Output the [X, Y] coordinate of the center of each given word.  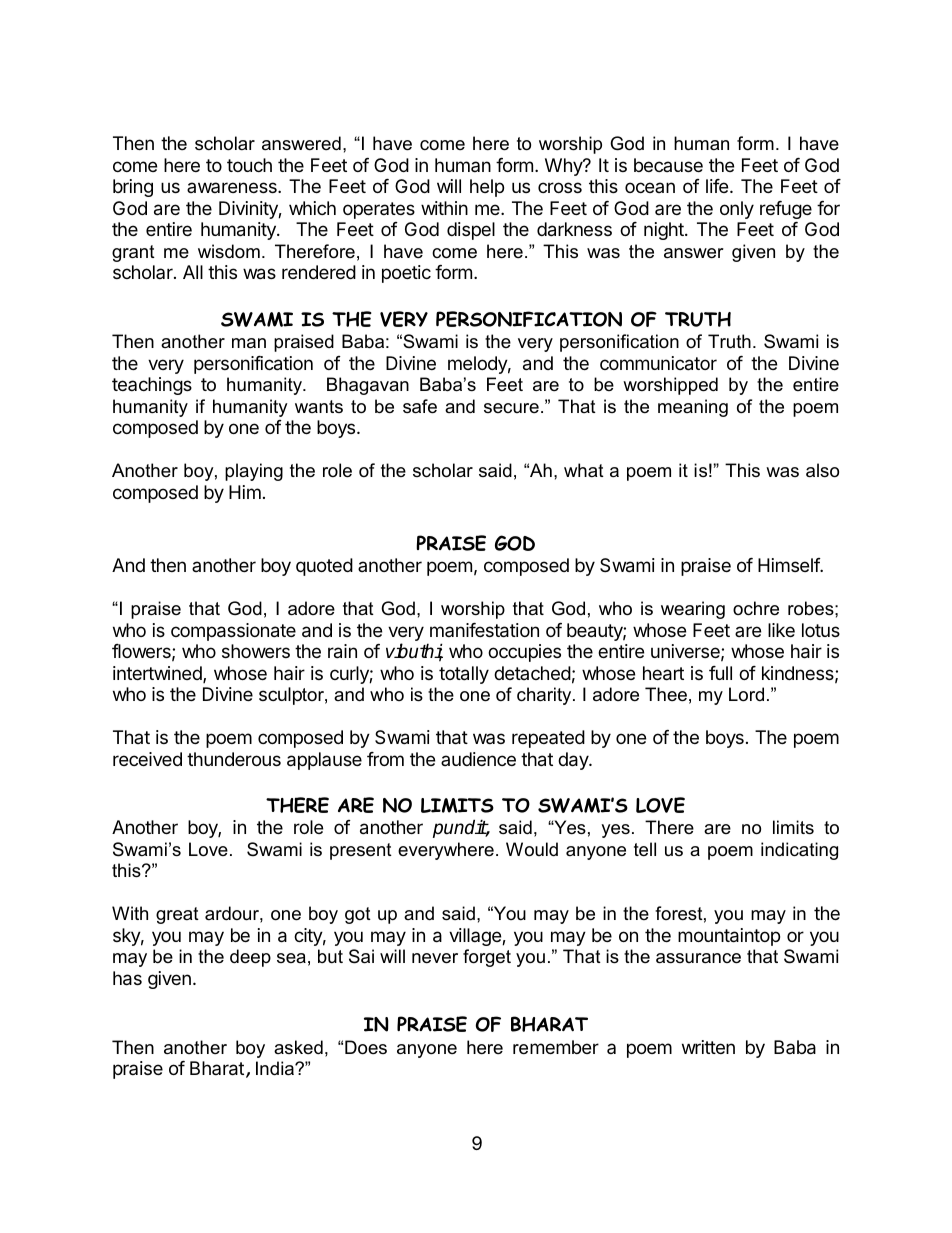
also [822, 470]
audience [478, 759]
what [584, 470]
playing [254, 472]
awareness [233, 187]
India [276, 1068]
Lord [746, 694]
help [487, 188]
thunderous [234, 759]
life [717, 186]
